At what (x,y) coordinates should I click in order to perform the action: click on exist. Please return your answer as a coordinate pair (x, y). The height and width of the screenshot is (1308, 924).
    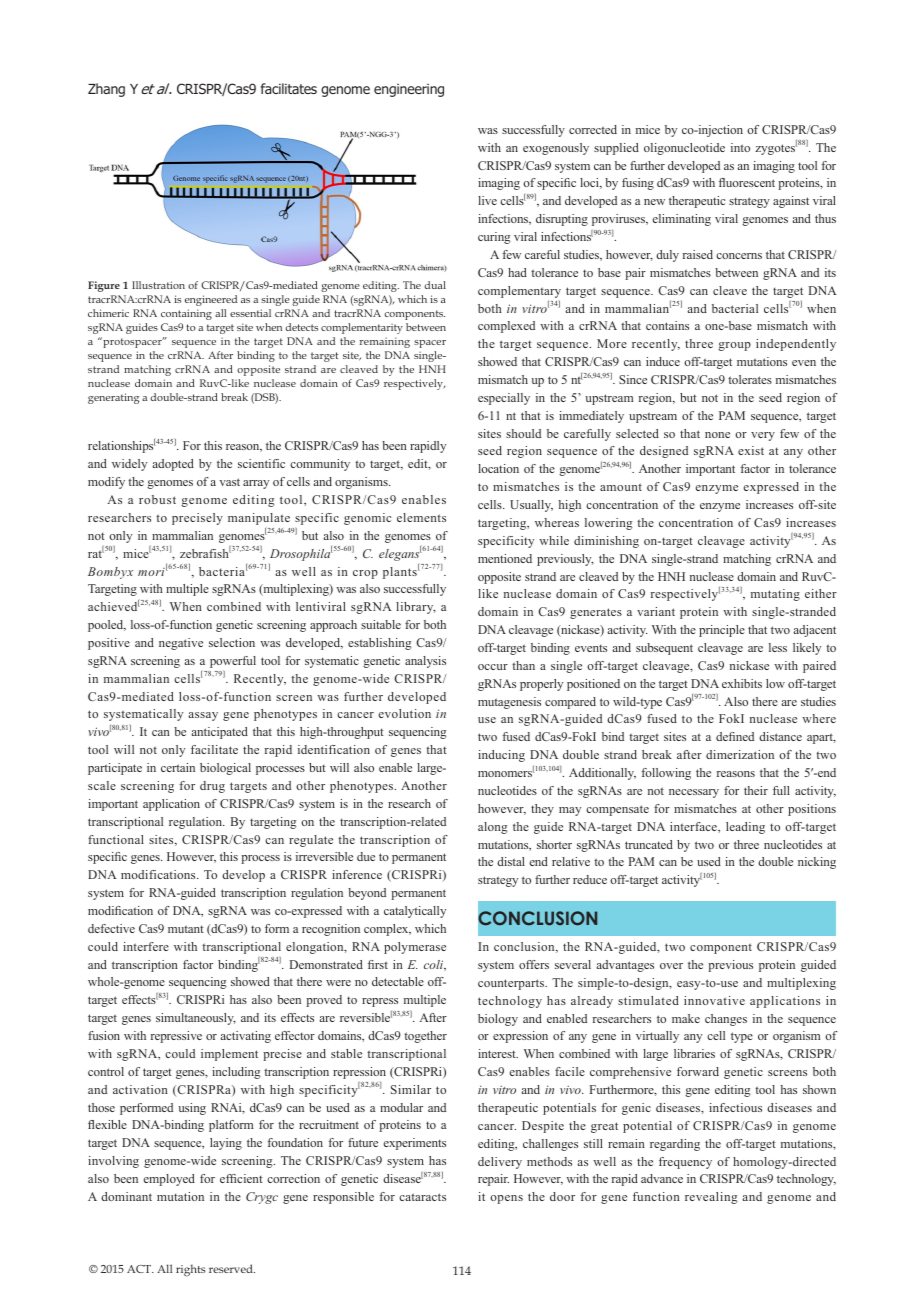
    Looking at the image, I should click on (751, 450).
